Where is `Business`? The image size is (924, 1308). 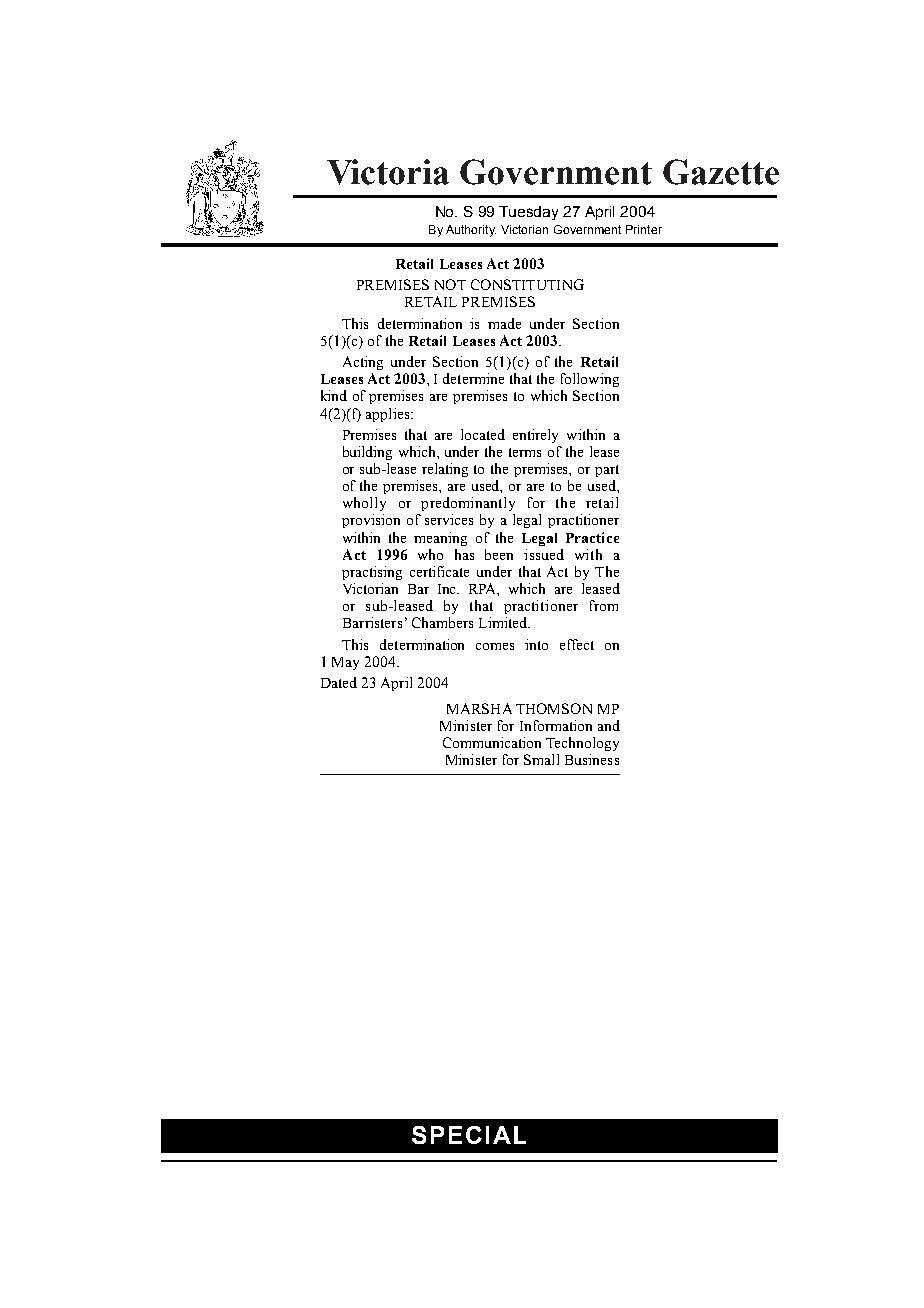 Business is located at coordinates (592, 759).
